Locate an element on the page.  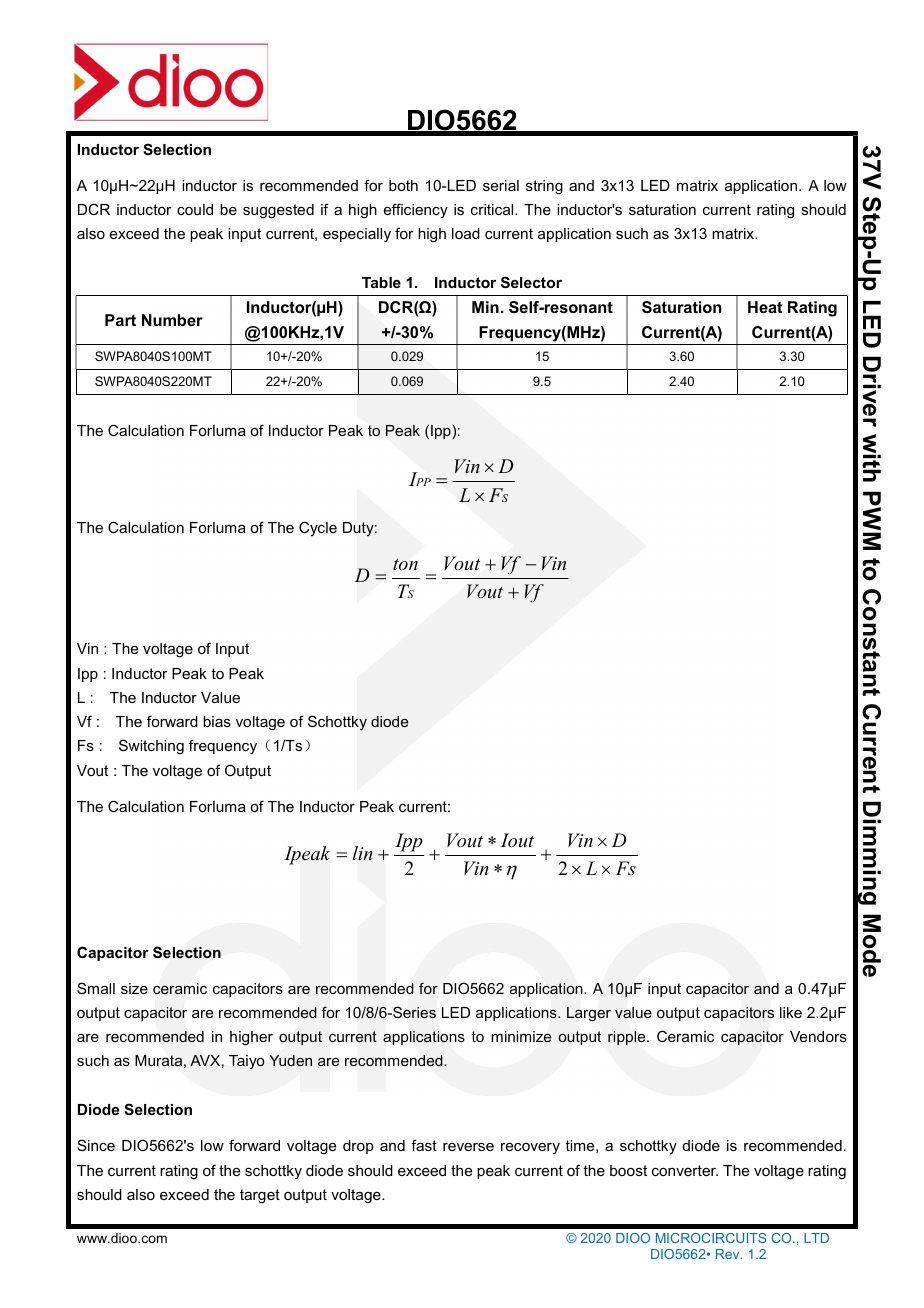
bias is located at coordinates (217, 721).
